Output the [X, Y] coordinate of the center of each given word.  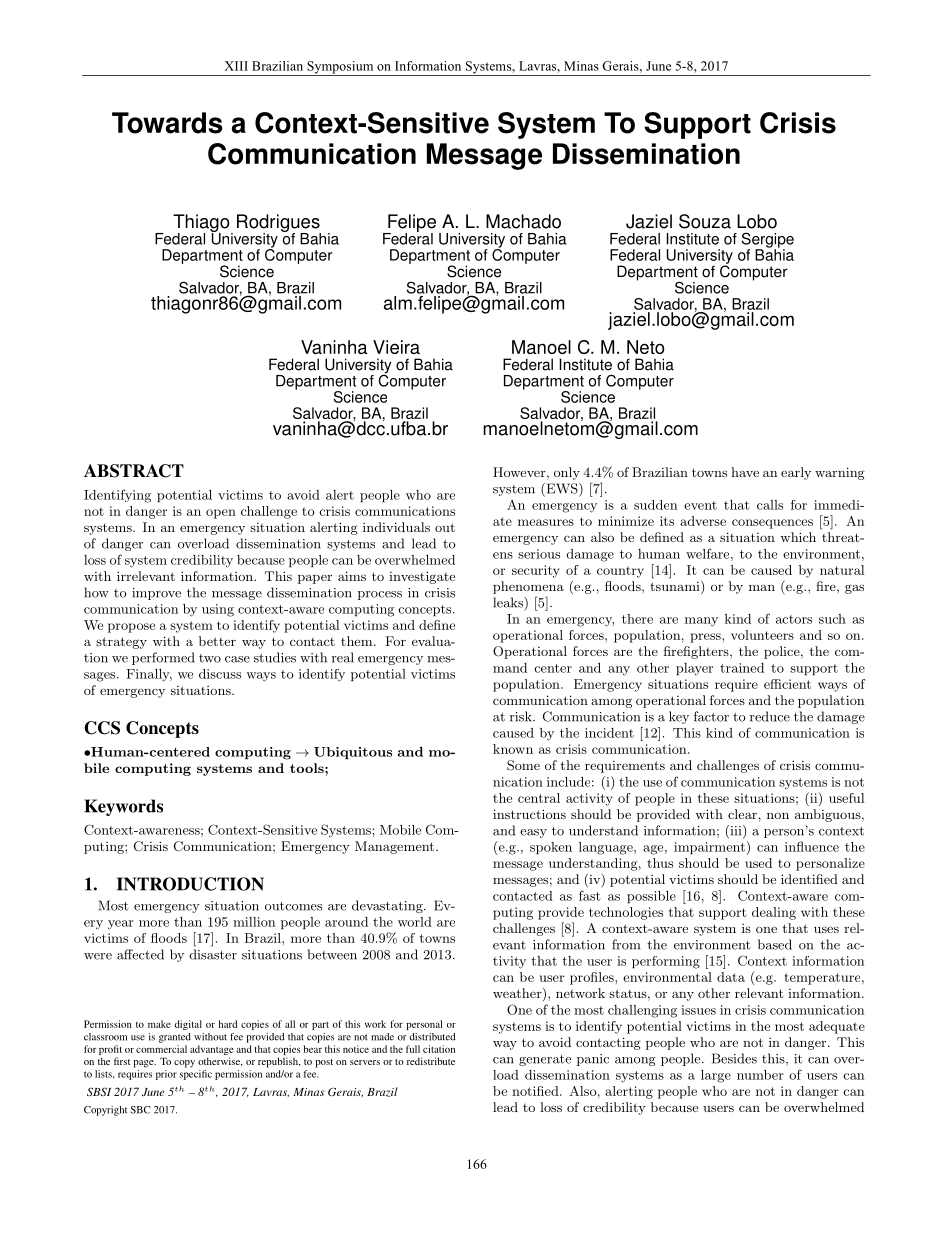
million [254, 922]
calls [770, 505]
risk [522, 716]
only [567, 473]
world [415, 922]
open [221, 514]
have [745, 472]
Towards [167, 123]
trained [742, 668]
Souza [705, 221]
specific [196, 1075]
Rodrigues [279, 224]
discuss [220, 674]
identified [809, 879]
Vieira [396, 347]
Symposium [340, 68]
